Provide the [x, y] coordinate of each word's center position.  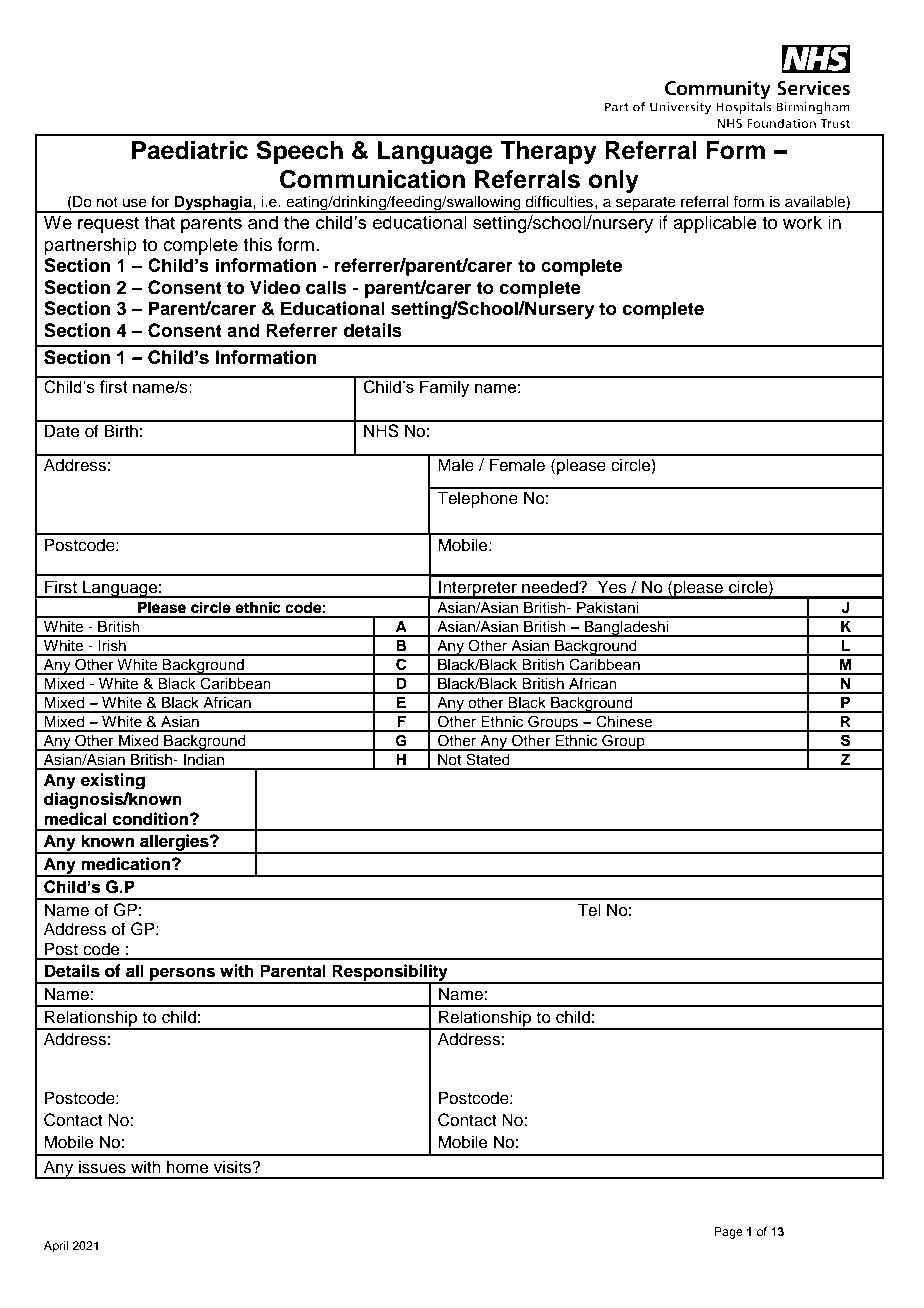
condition [152, 819]
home [188, 1167]
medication [127, 864]
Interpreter [478, 589]
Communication [372, 179]
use [135, 203]
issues [102, 1167]
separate [646, 205]
